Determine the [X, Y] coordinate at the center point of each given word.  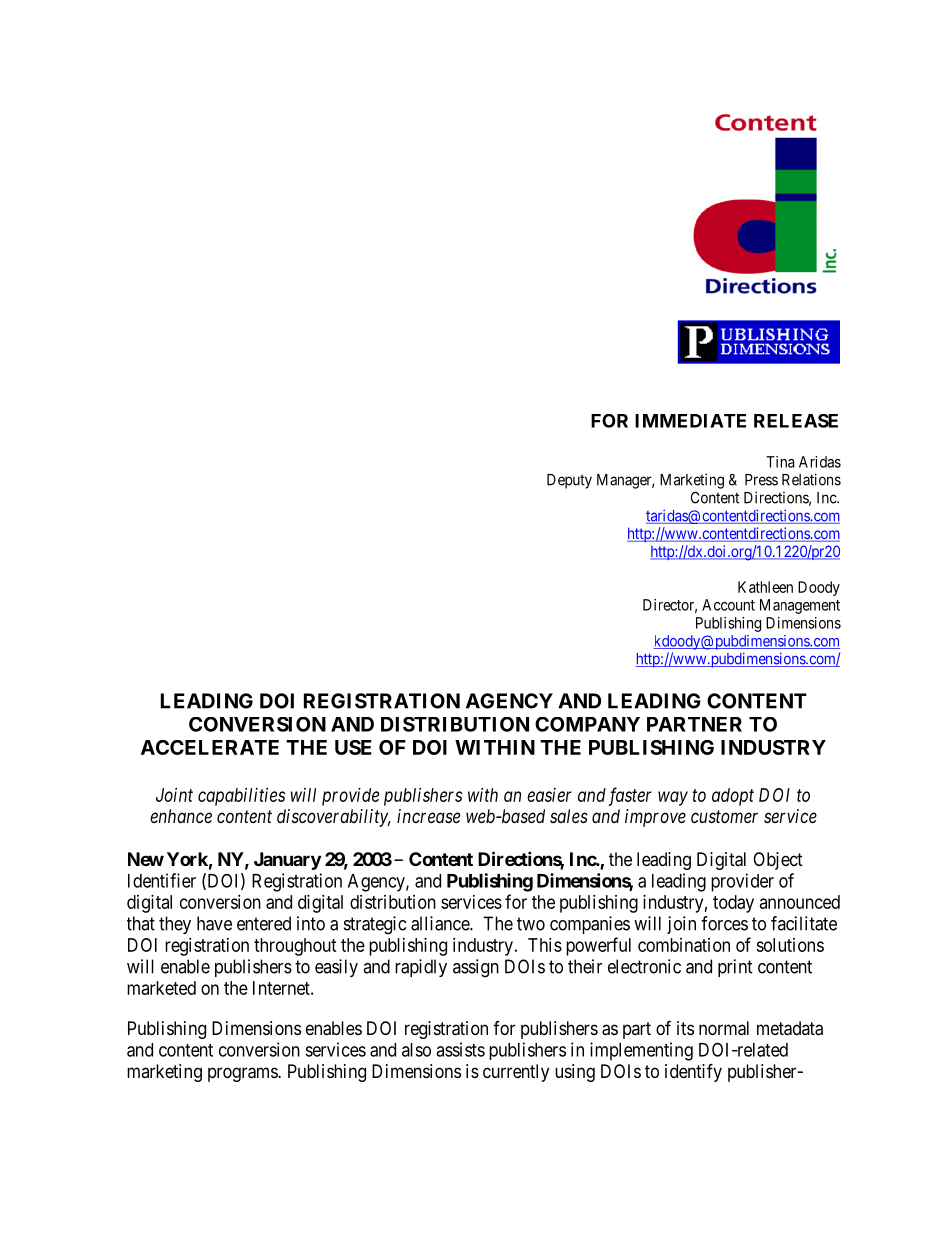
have [214, 923]
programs [243, 1074]
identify [693, 1072]
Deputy [569, 481]
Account [728, 605]
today [733, 904]
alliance [441, 923]
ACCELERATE [210, 747]
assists [460, 1049]
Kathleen [765, 587]
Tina [780, 462]
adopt [733, 797]
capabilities [241, 797]
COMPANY [587, 724]
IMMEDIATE [690, 421]
